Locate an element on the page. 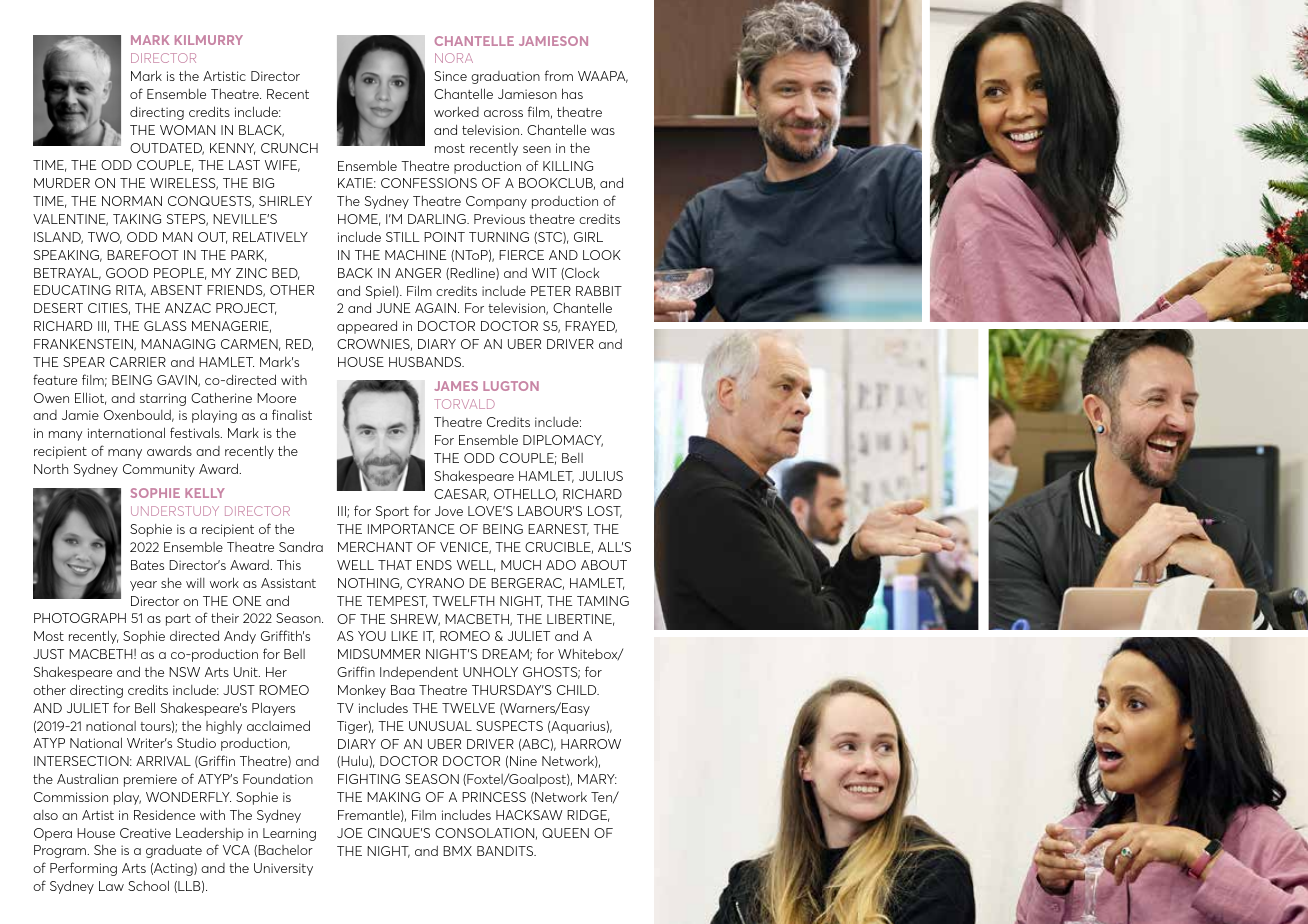 The width and height of the page is (1308, 924). CRUNCH is located at coordinates (289, 148).
